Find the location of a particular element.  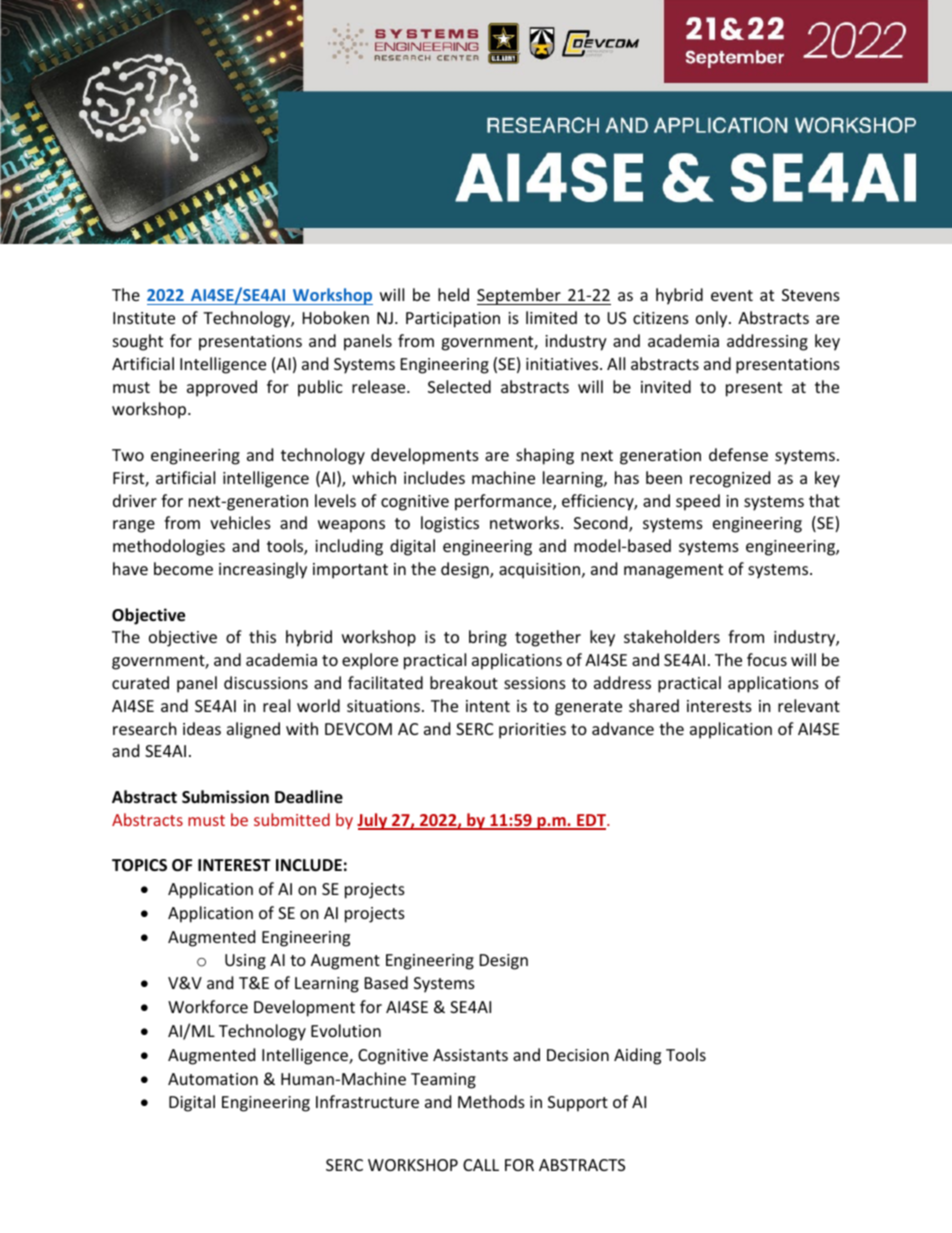

logistics is located at coordinates (450, 524).
